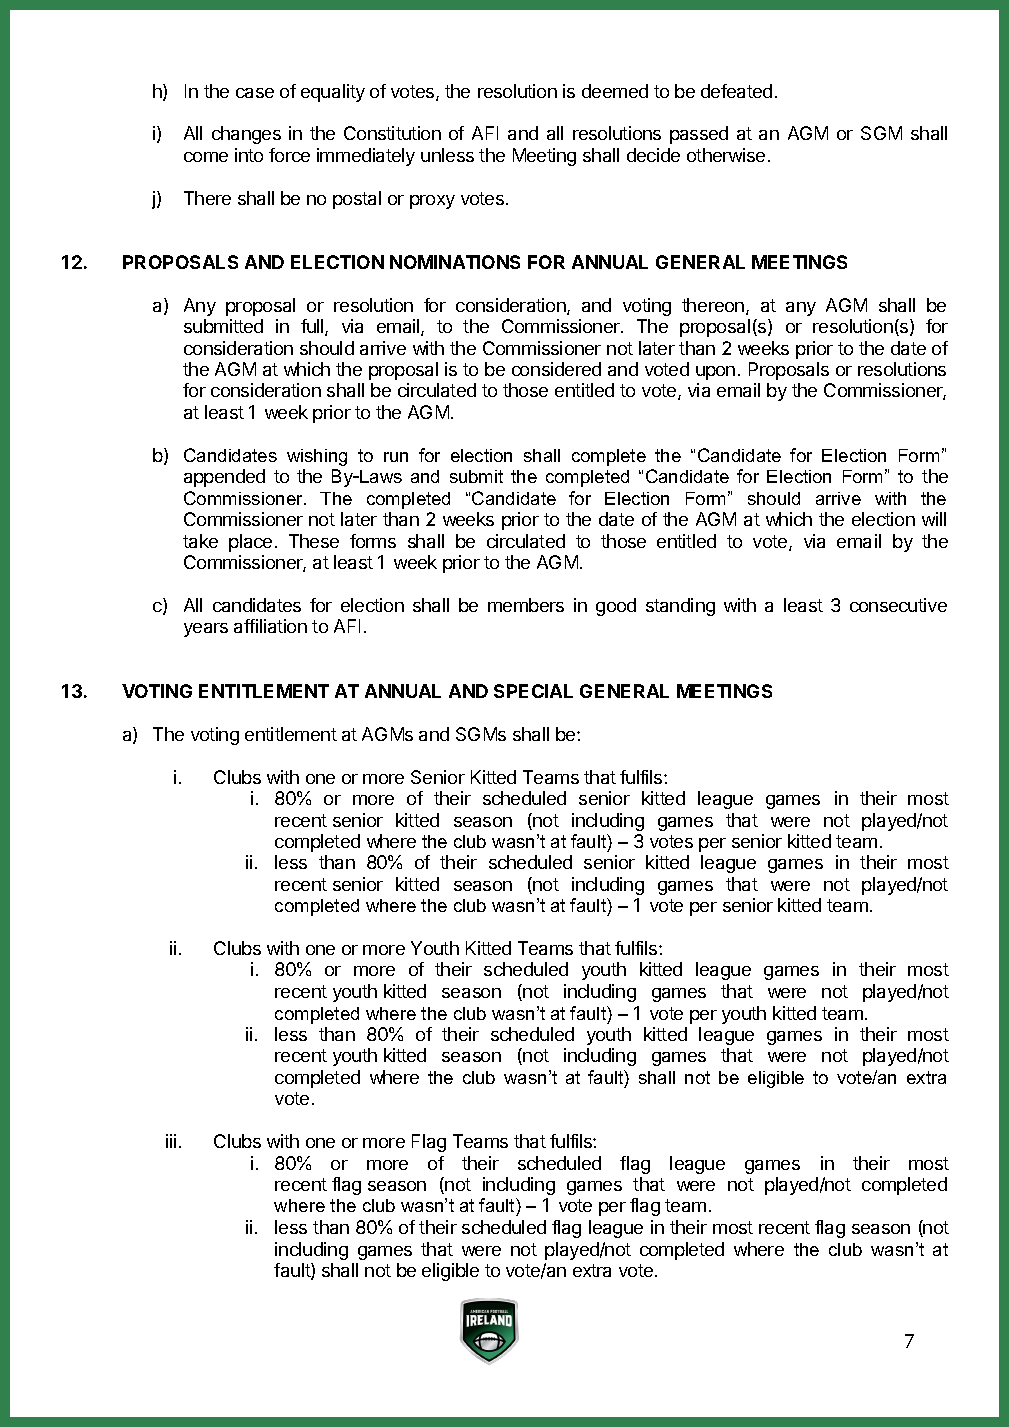 The image size is (1009, 1427). Describe the element at coordinates (898, 605) in the page. I see `consecutive` at that location.
